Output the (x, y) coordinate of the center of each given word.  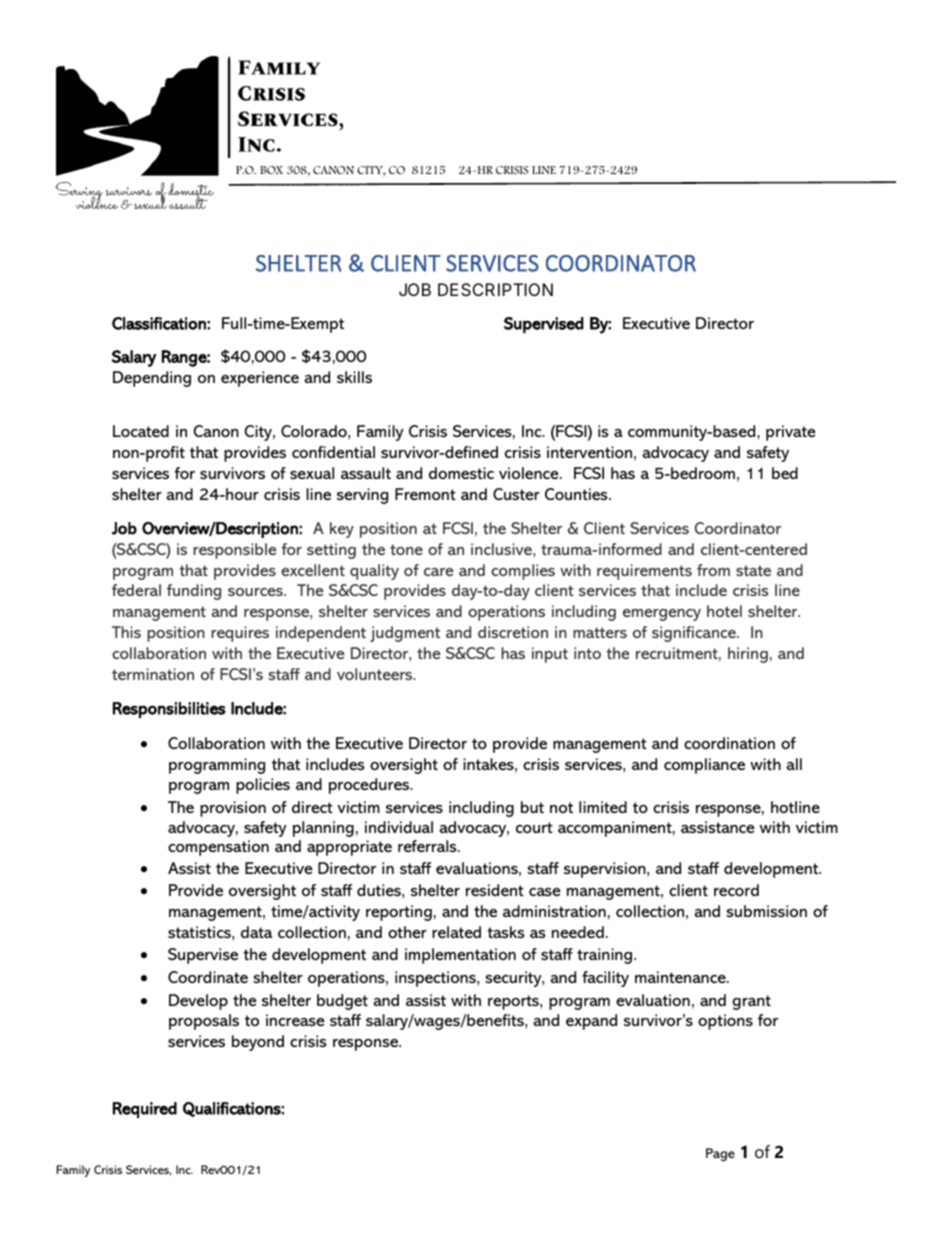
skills (354, 377)
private (791, 433)
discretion (513, 632)
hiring (748, 655)
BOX (271, 170)
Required (145, 1110)
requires (240, 634)
